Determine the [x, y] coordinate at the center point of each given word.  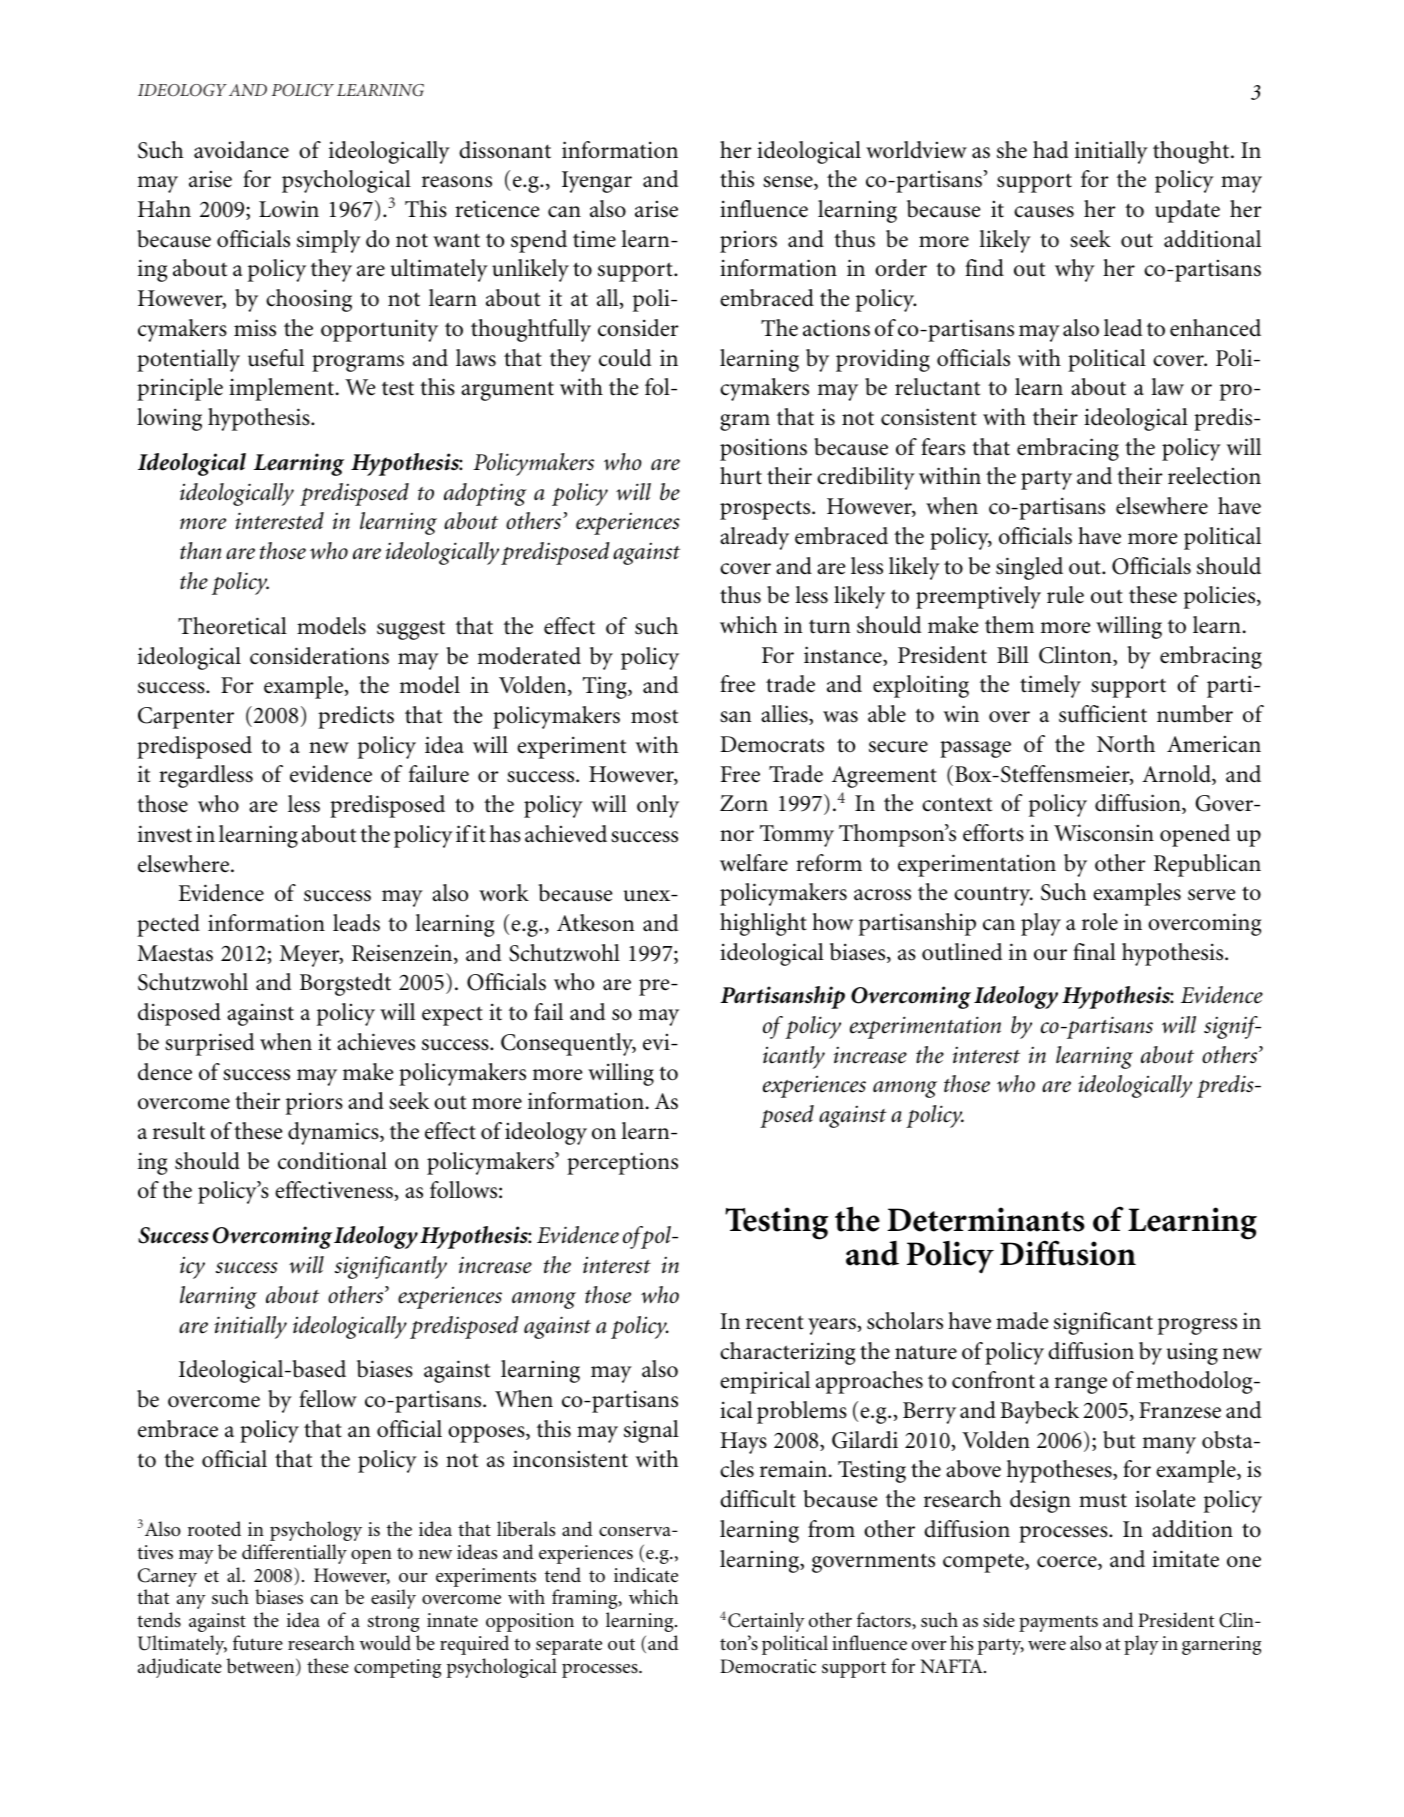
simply [329, 241]
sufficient [1103, 714]
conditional [332, 1161]
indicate [646, 1575]
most [654, 717]
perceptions [622, 1163]
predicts [356, 717]
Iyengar [597, 182]
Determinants [986, 1219]
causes [1044, 212]
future [258, 1643]
